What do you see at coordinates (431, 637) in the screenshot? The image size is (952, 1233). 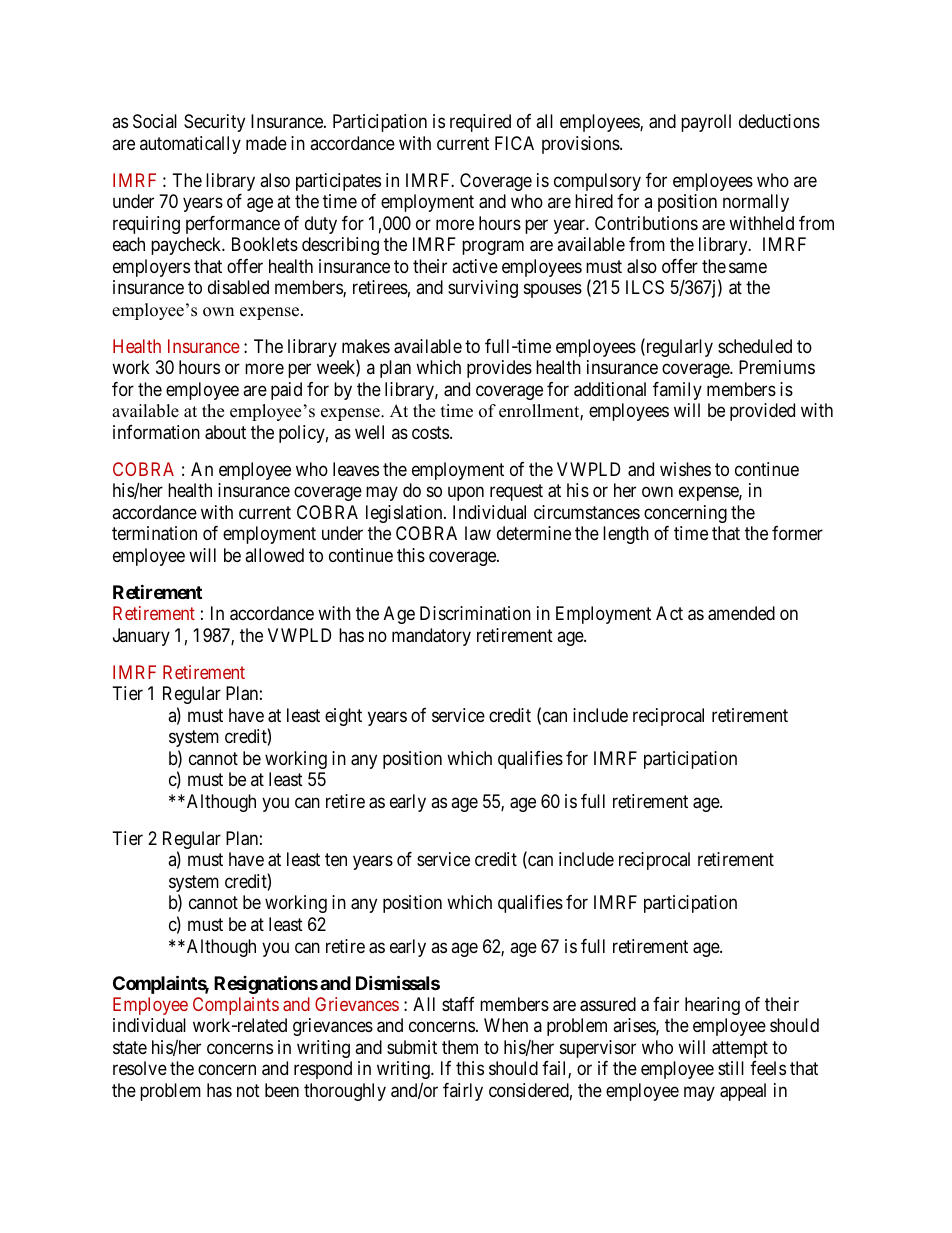 I see `mandatory` at bounding box center [431, 637].
